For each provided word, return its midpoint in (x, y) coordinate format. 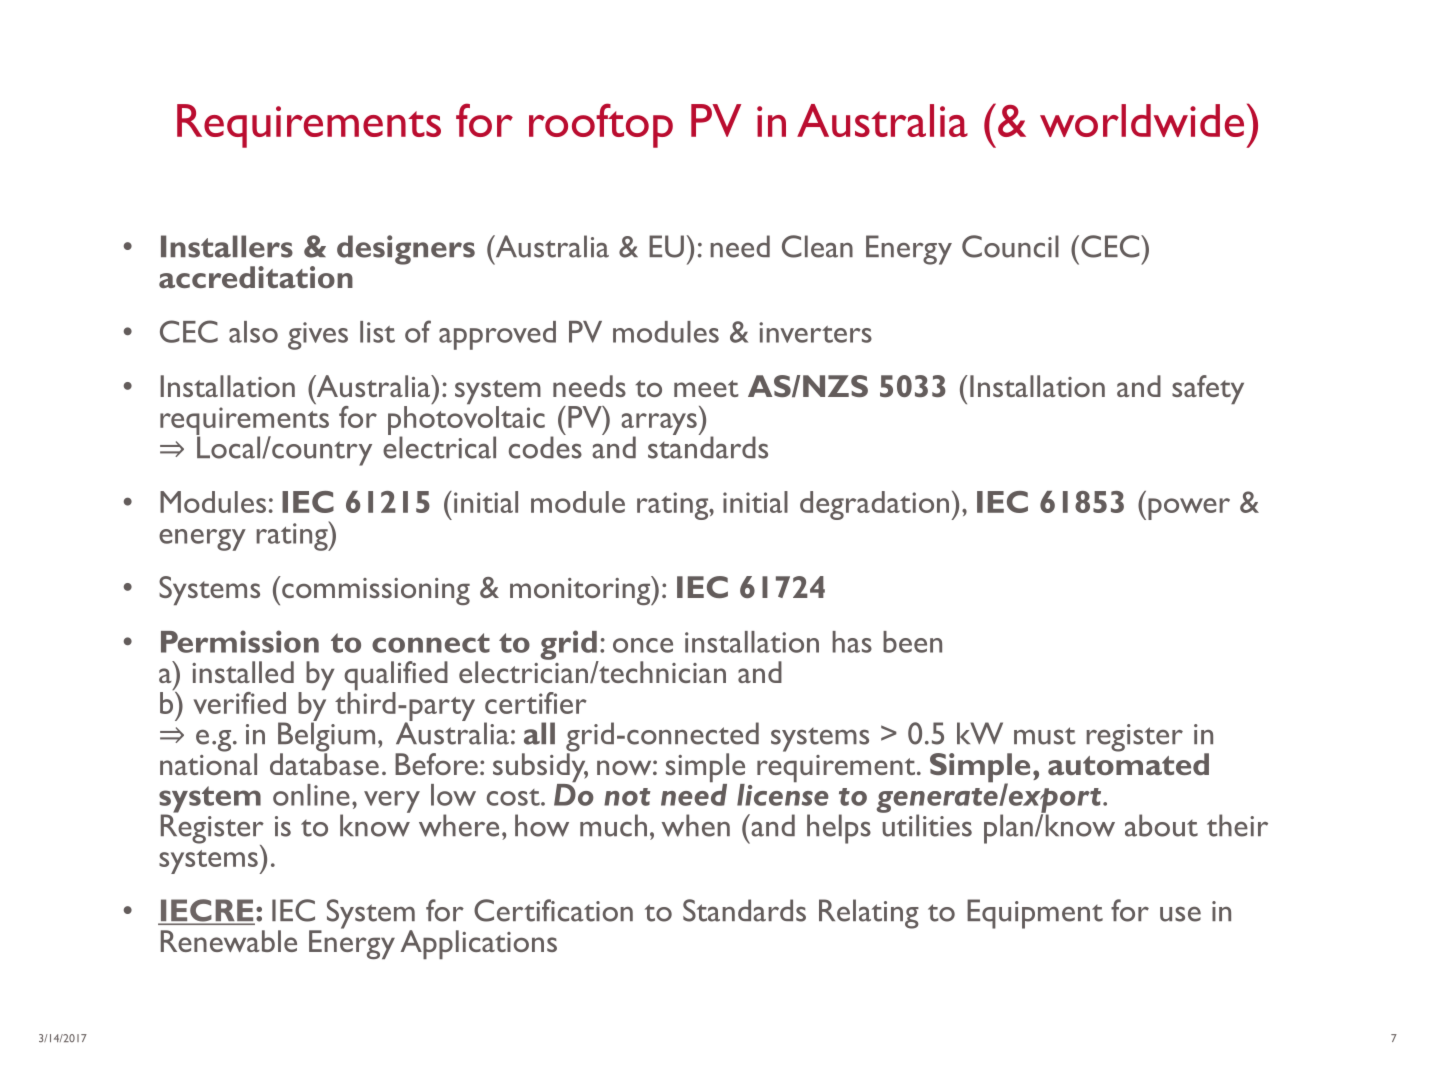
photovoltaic (466, 420)
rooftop (601, 125)
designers (406, 250)
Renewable (229, 941)
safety (1208, 389)
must (1045, 736)
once (643, 645)
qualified (396, 677)
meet (706, 388)
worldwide (1142, 120)
